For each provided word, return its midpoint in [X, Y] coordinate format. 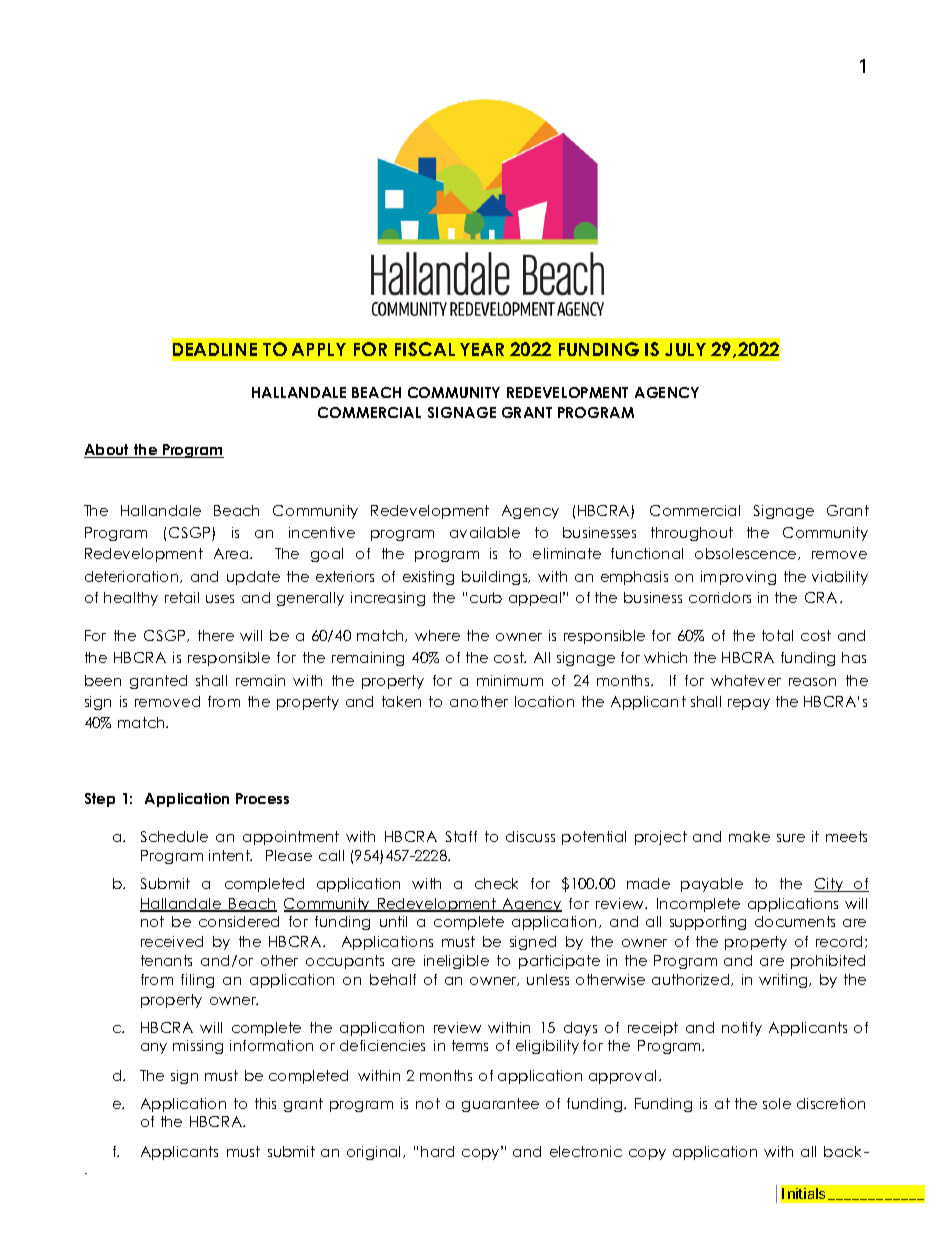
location [544, 701]
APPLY [319, 349]
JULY [685, 349]
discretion [831, 1103]
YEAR [482, 349]
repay [749, 704]
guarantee [500, 1105]
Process [262, 798]
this [265, 1103]
